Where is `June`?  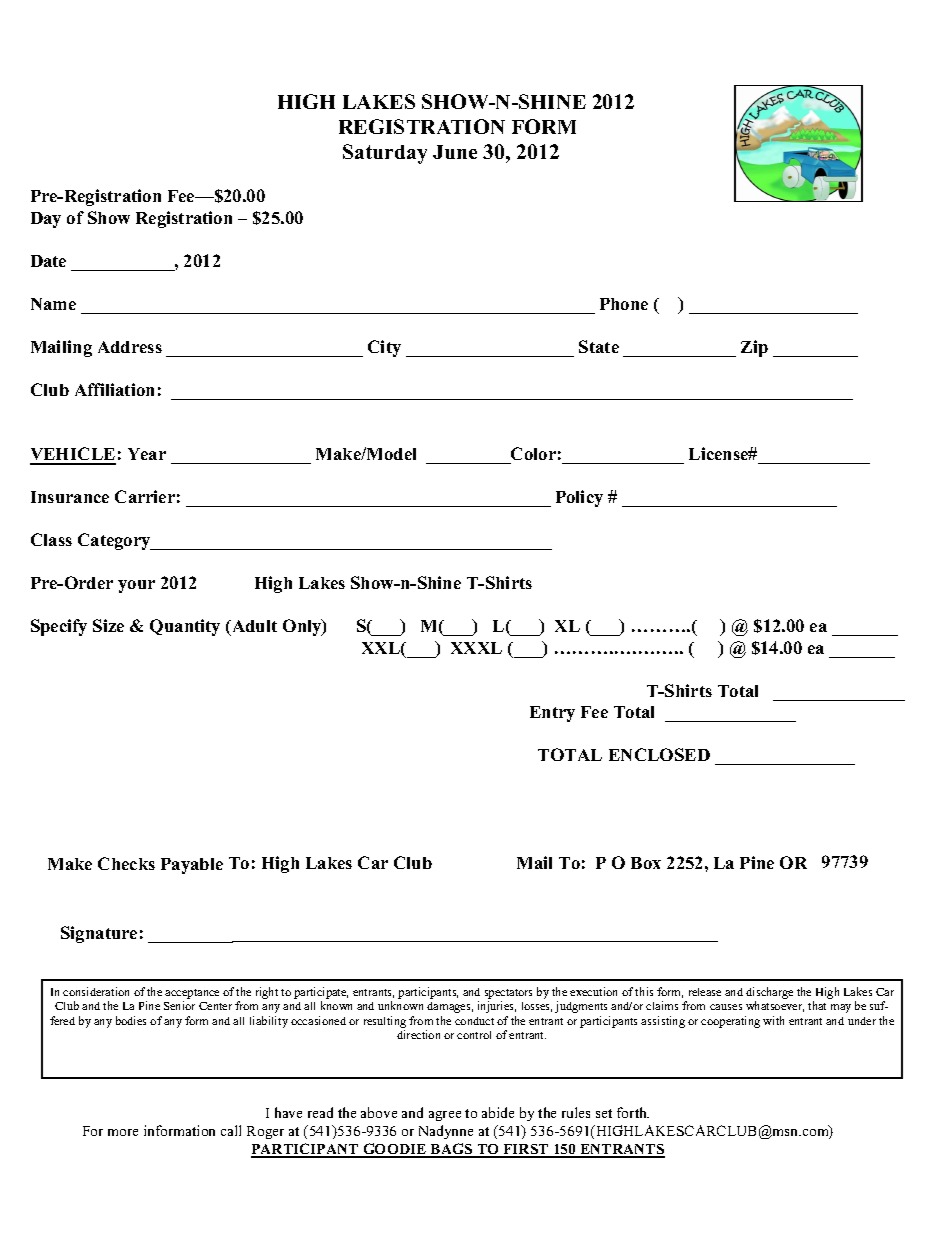
June is located at coordinates (455, 152).
